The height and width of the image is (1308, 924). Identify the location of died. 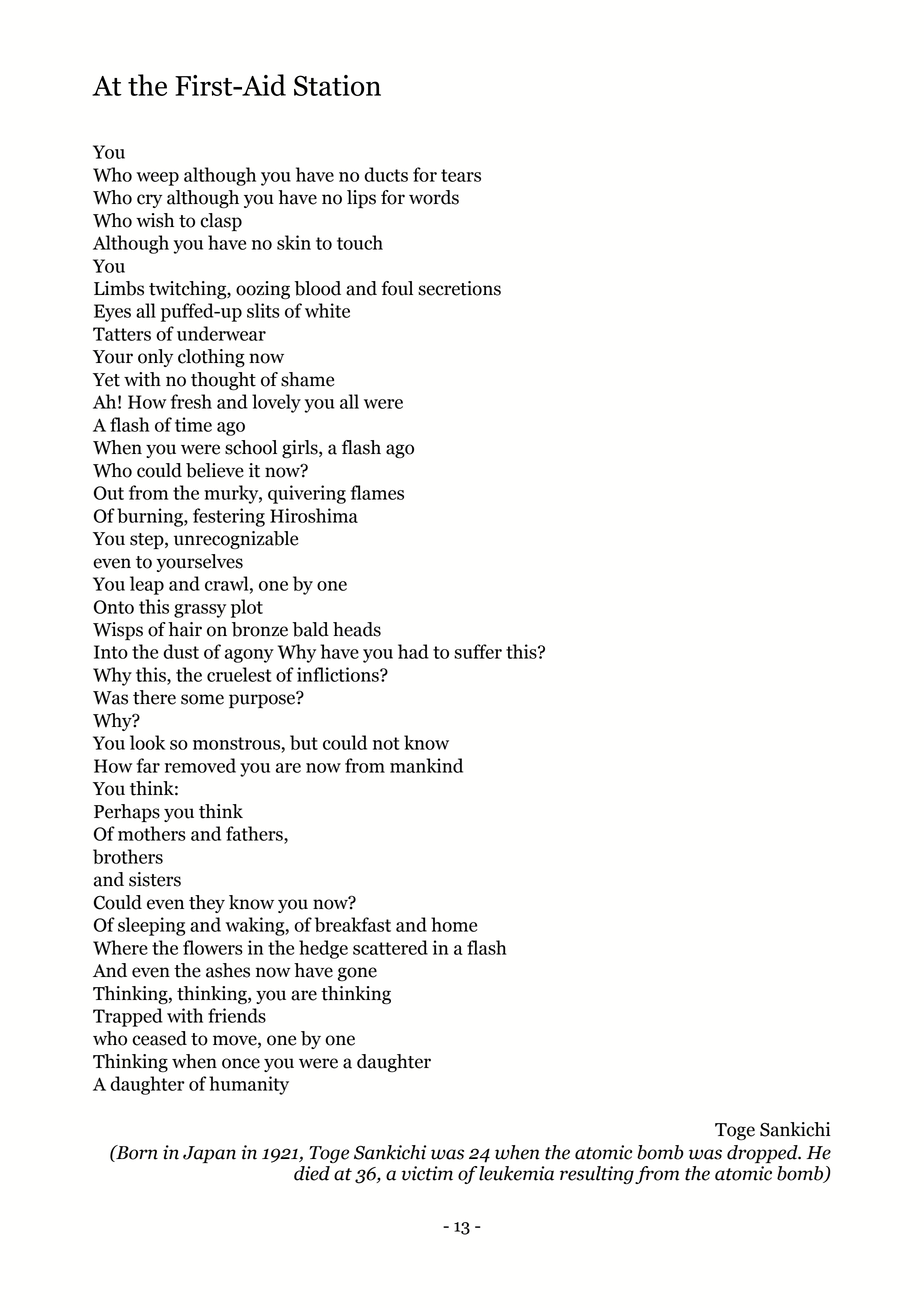
(312, 1173).
